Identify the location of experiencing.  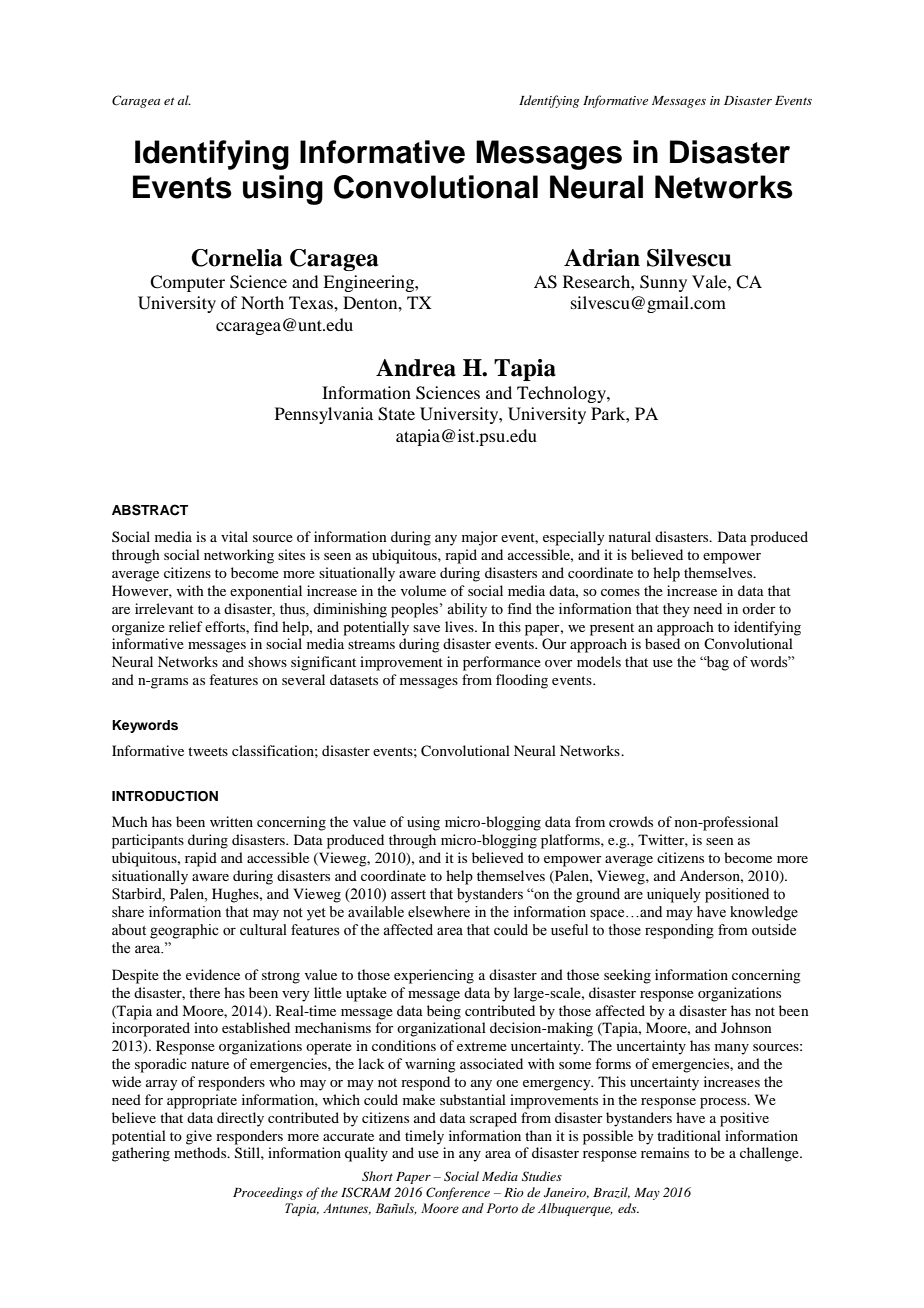
(434, 976).
